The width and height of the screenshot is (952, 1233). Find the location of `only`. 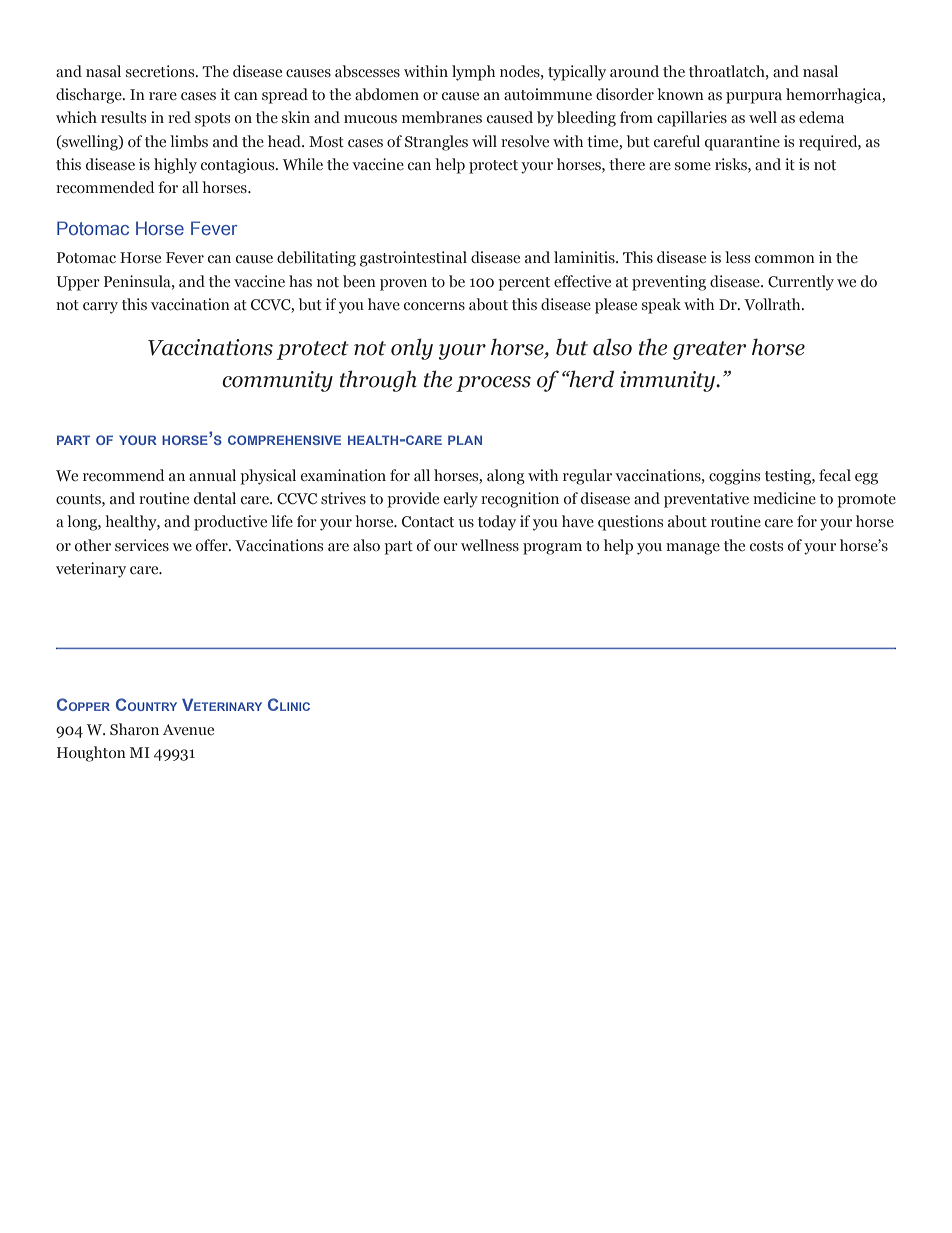

only is located at coordinates (412, 349).
